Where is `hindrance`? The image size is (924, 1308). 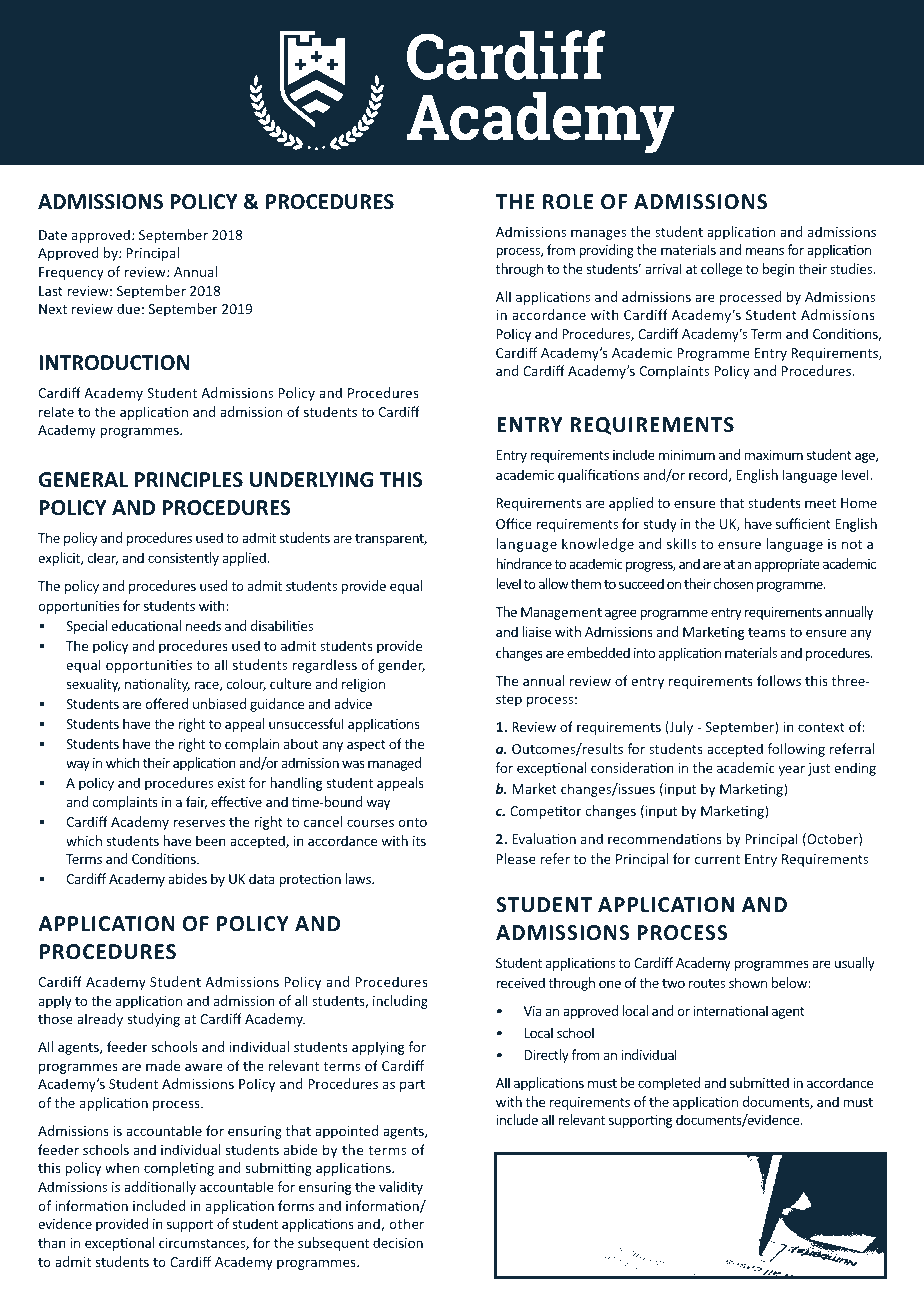
hindrance is located at coordinates (524, 563).
